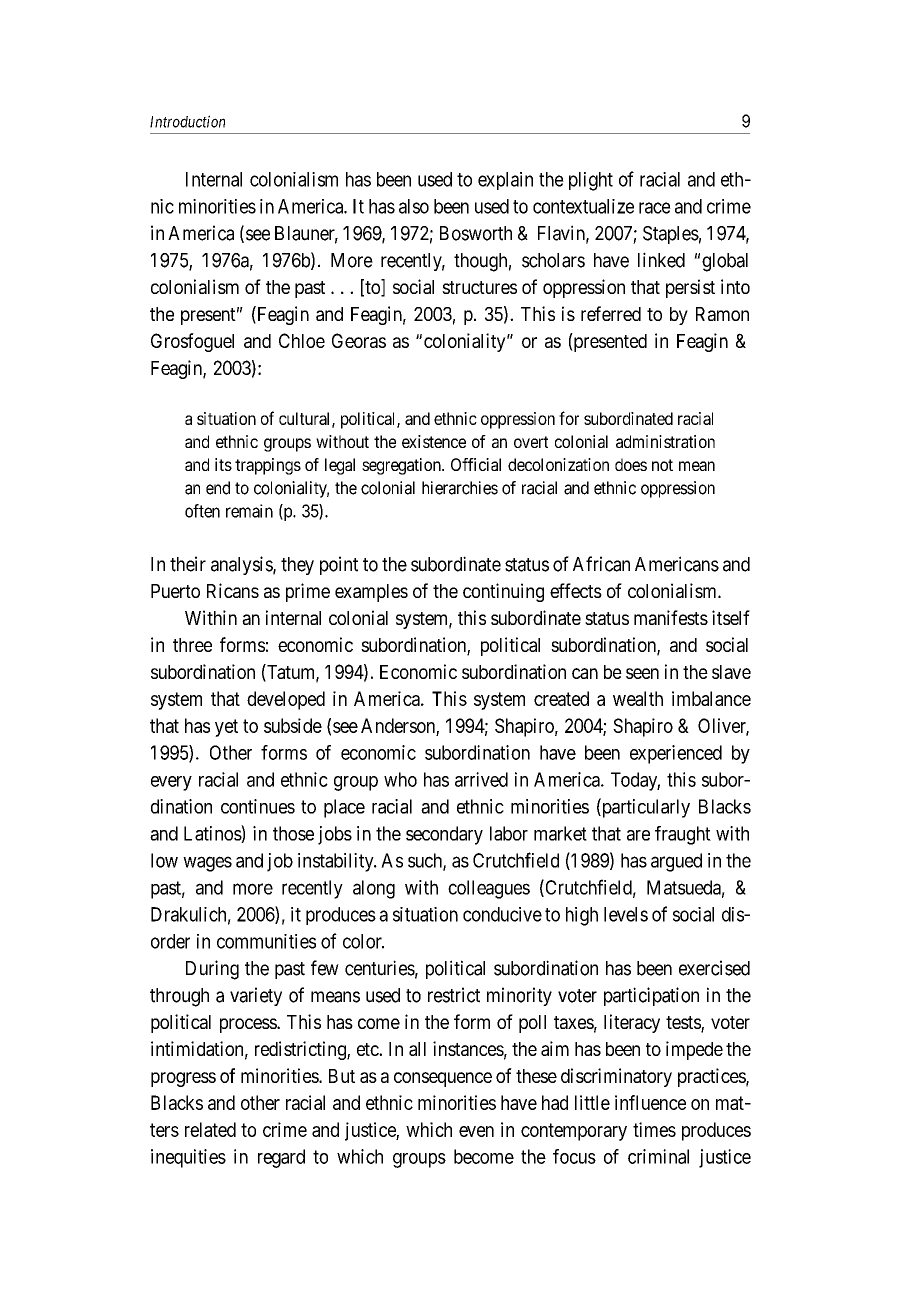 This page has height=1316, width=900. Describe the element at coordinates (671, 617) in the page. I see `manifests` at that location.
